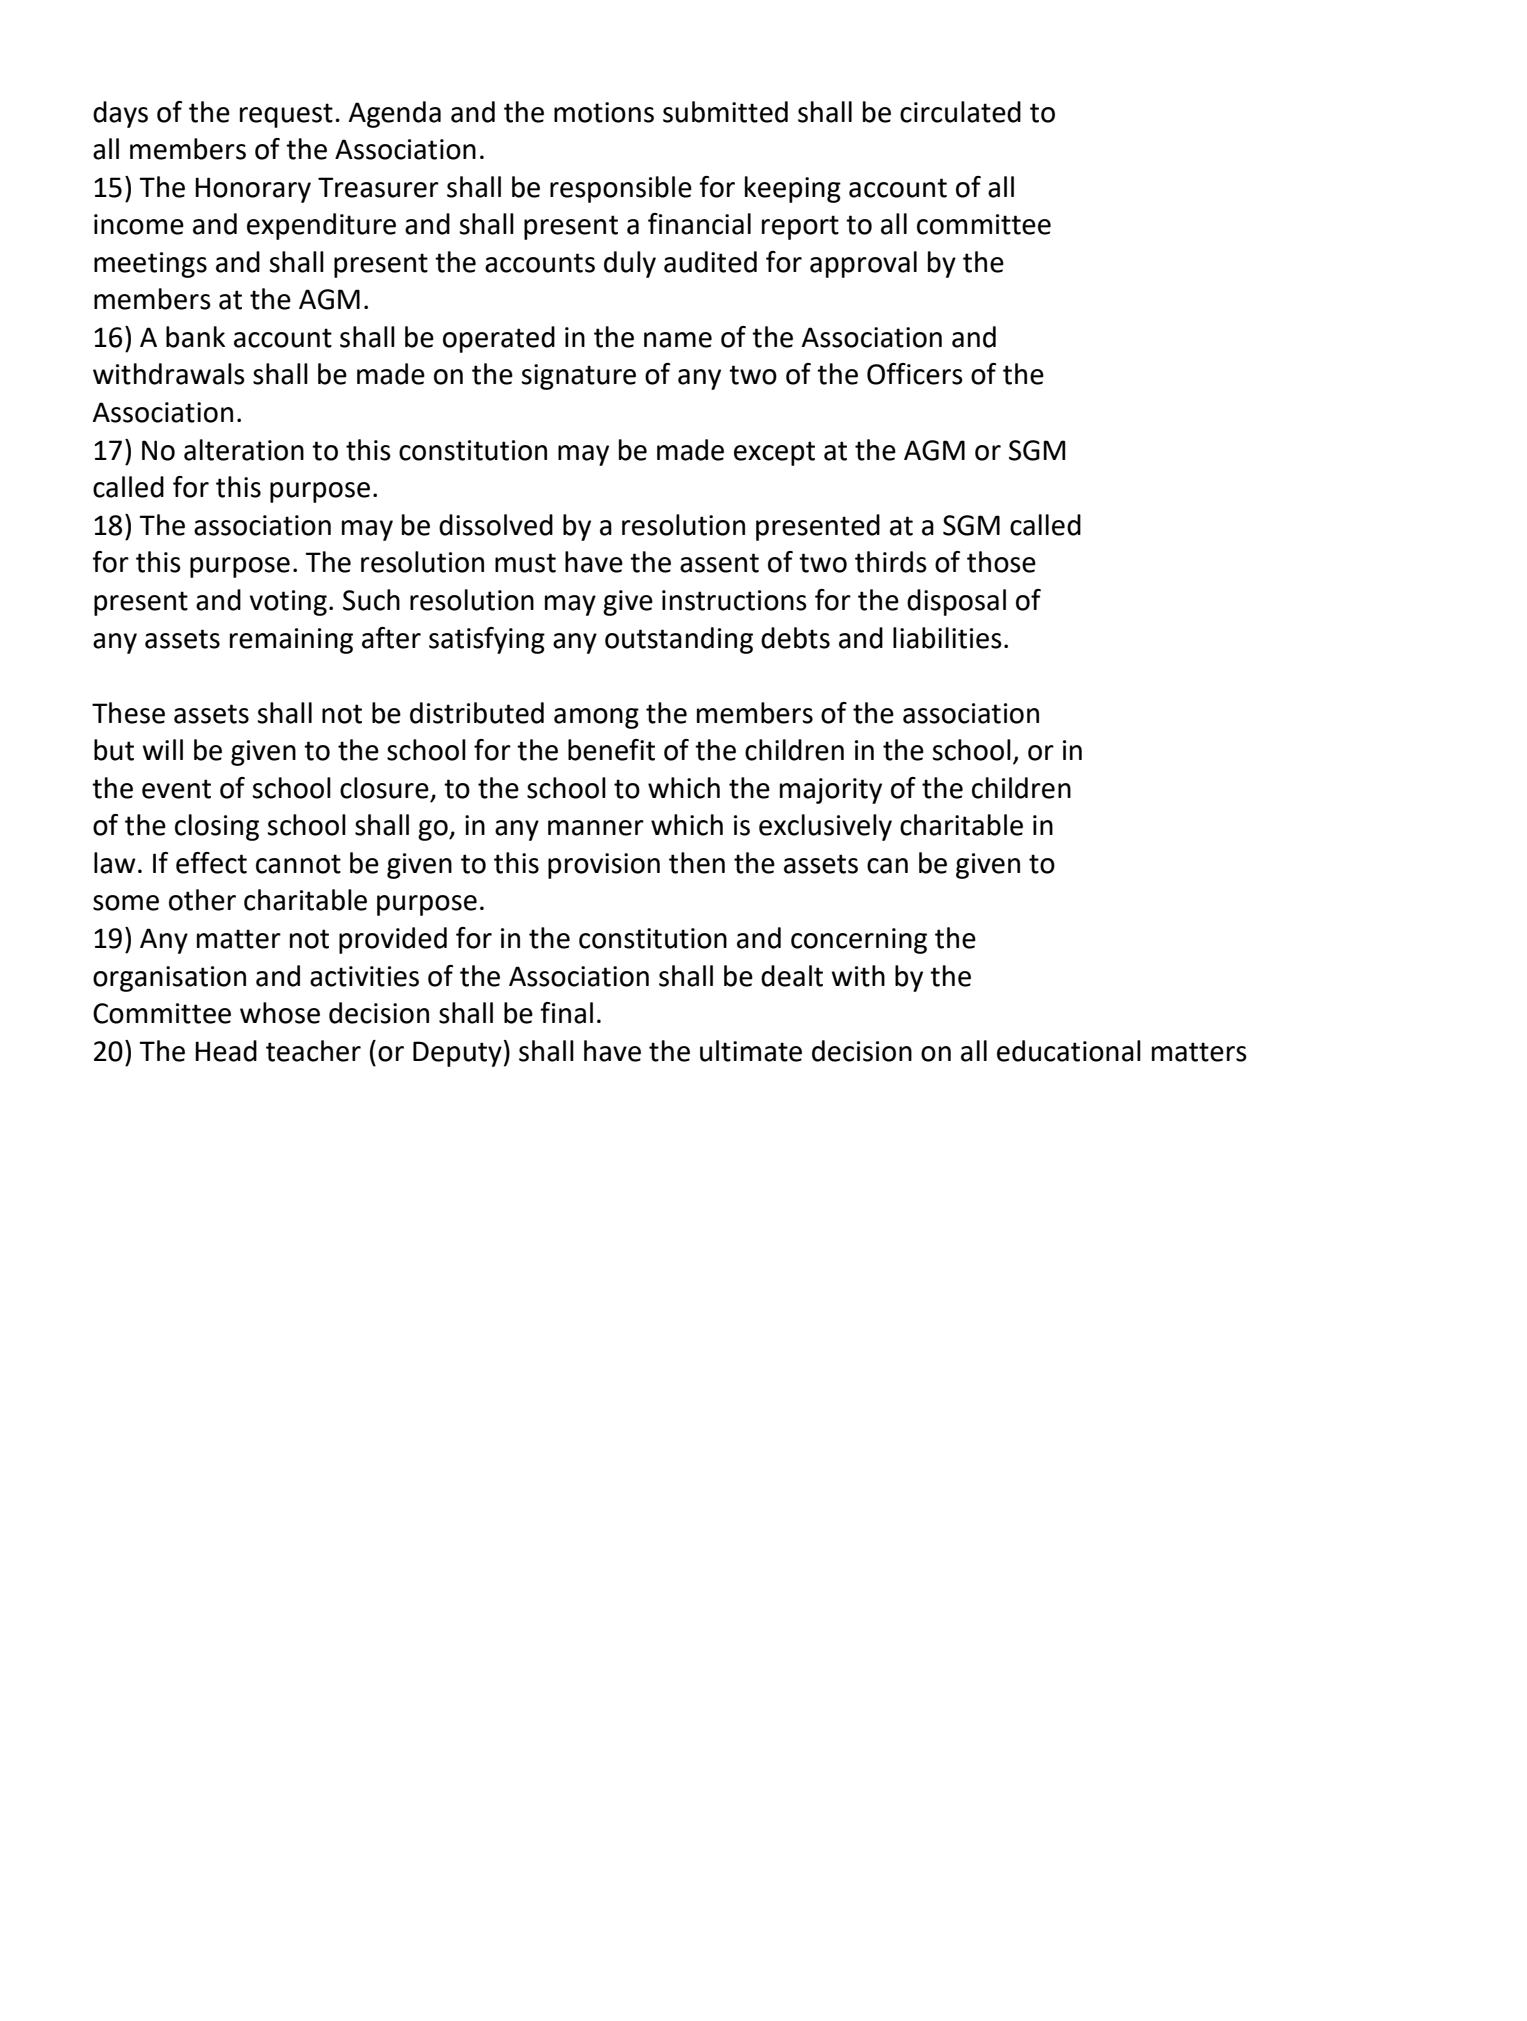 This image has height=2021, width=1527. I want to click on bank, so click(195, 337).
